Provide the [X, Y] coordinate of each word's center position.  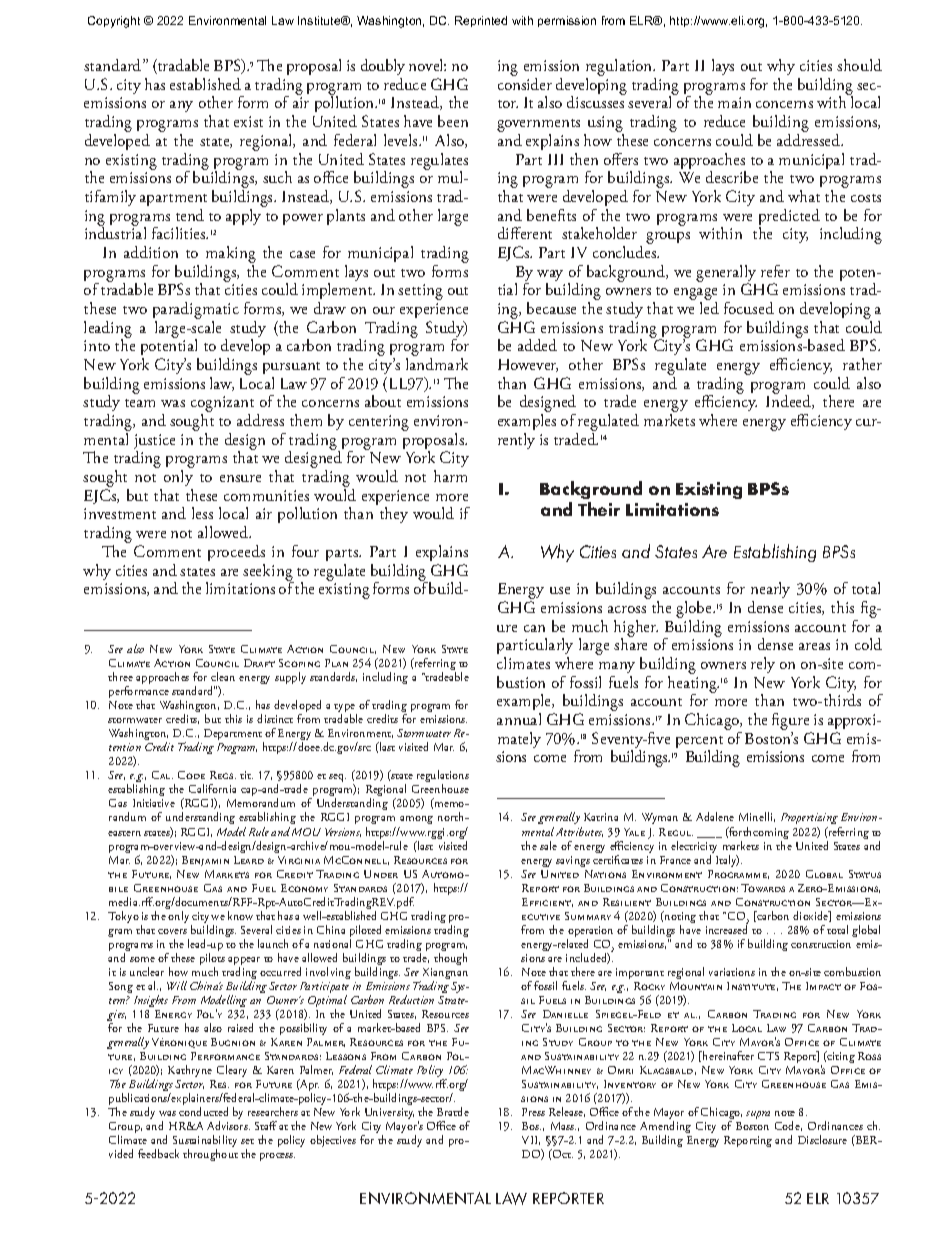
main [734, 102]
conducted [203, 1111]
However [528, 365]
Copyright [114, 22]
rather [862, 364]
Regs [223, 775]
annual [519, 719]
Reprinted [481, 21]
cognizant [222, 405]
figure [792, 723]
